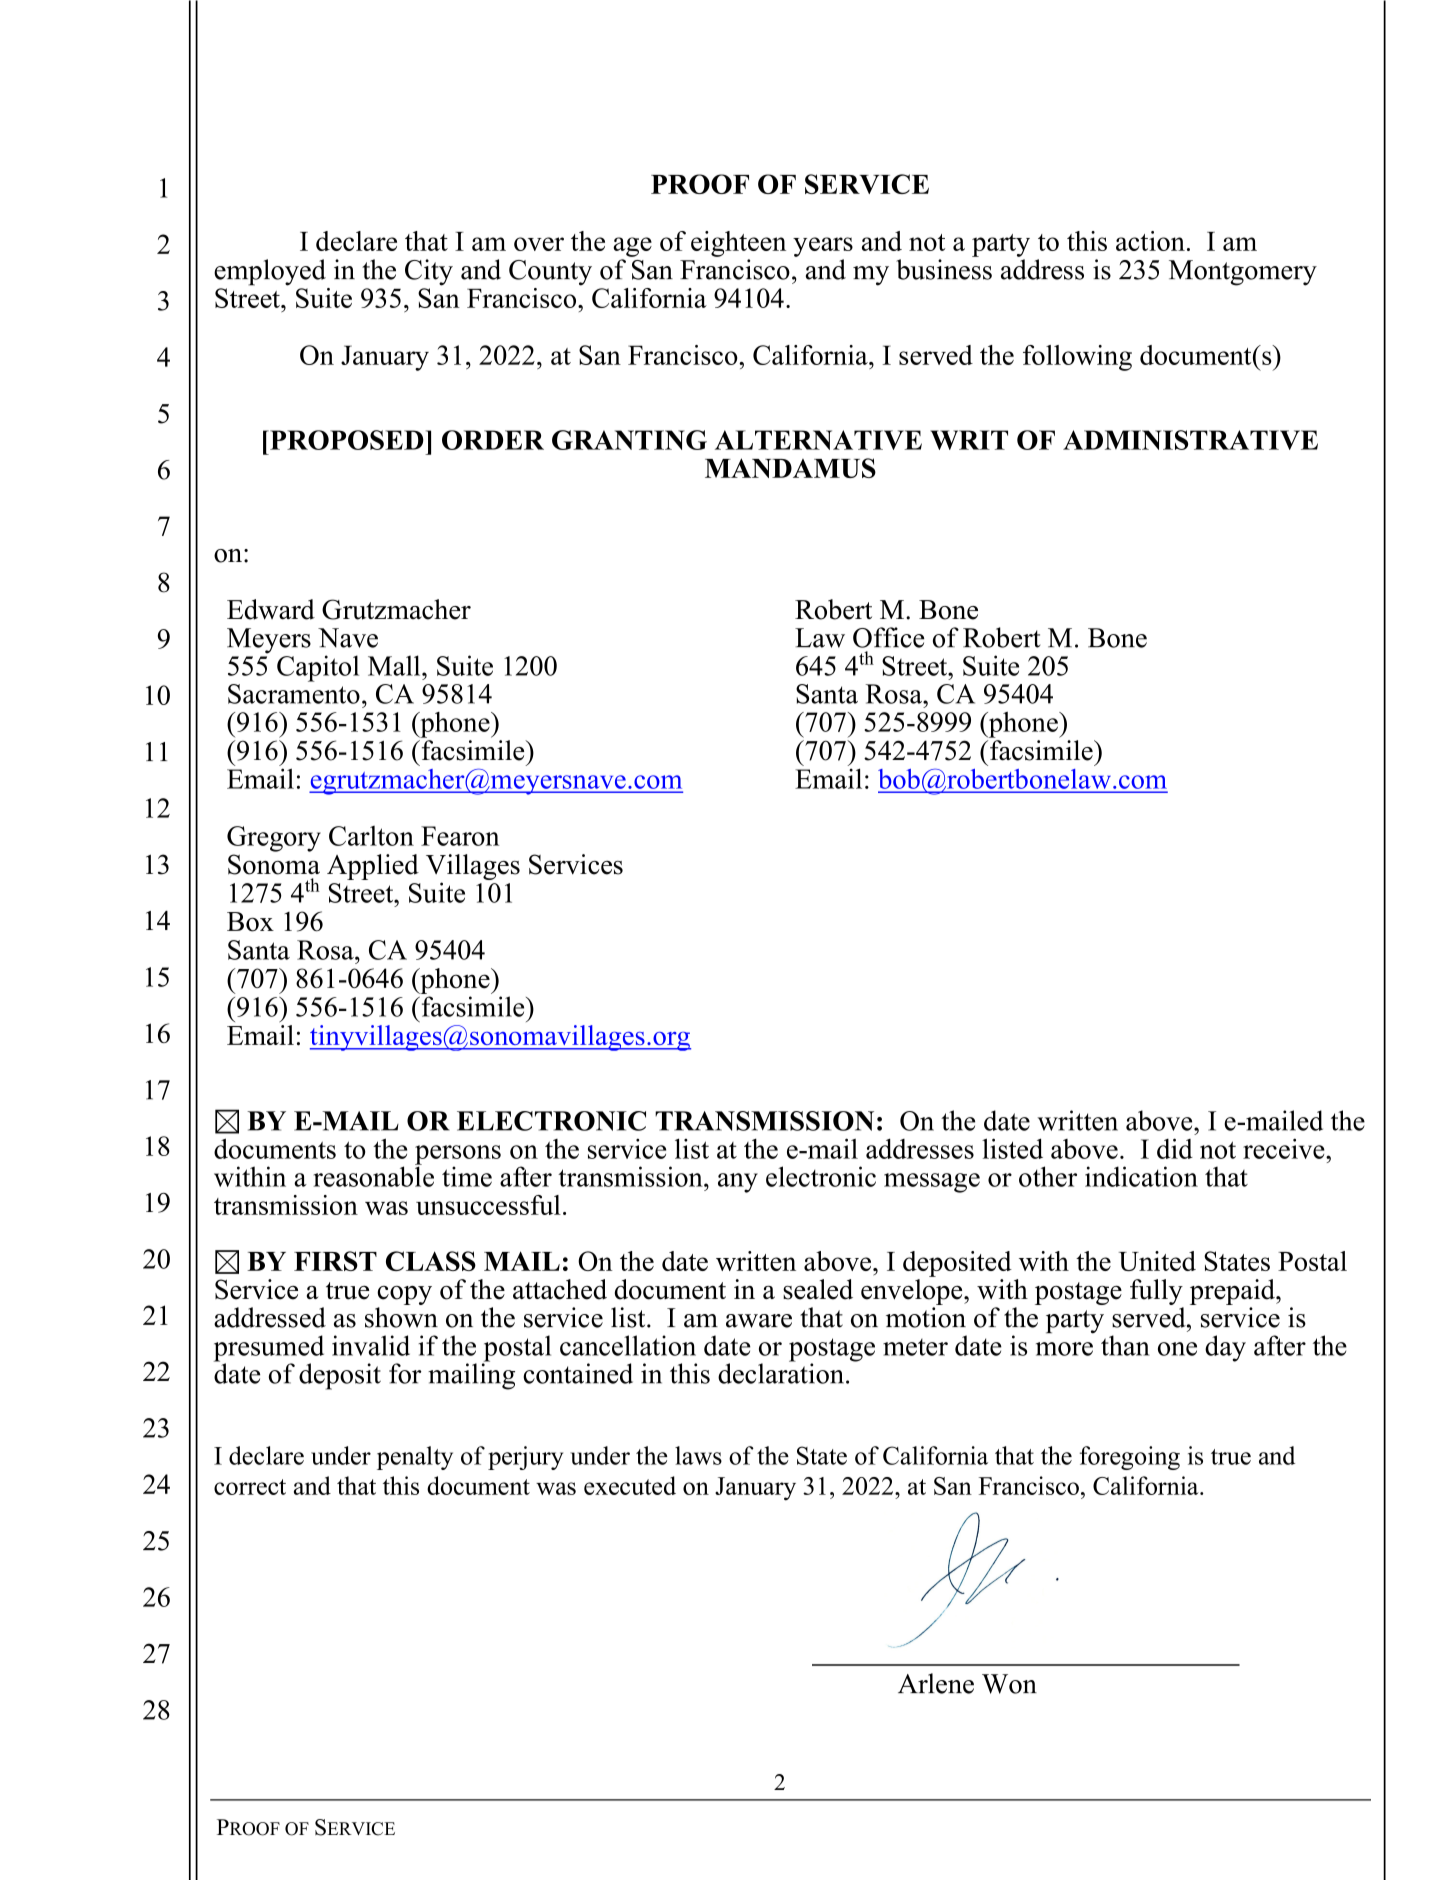  What do you see at coordinates (738, 1183) in the image?
I see `any` at bounding box center [738, 1183].
